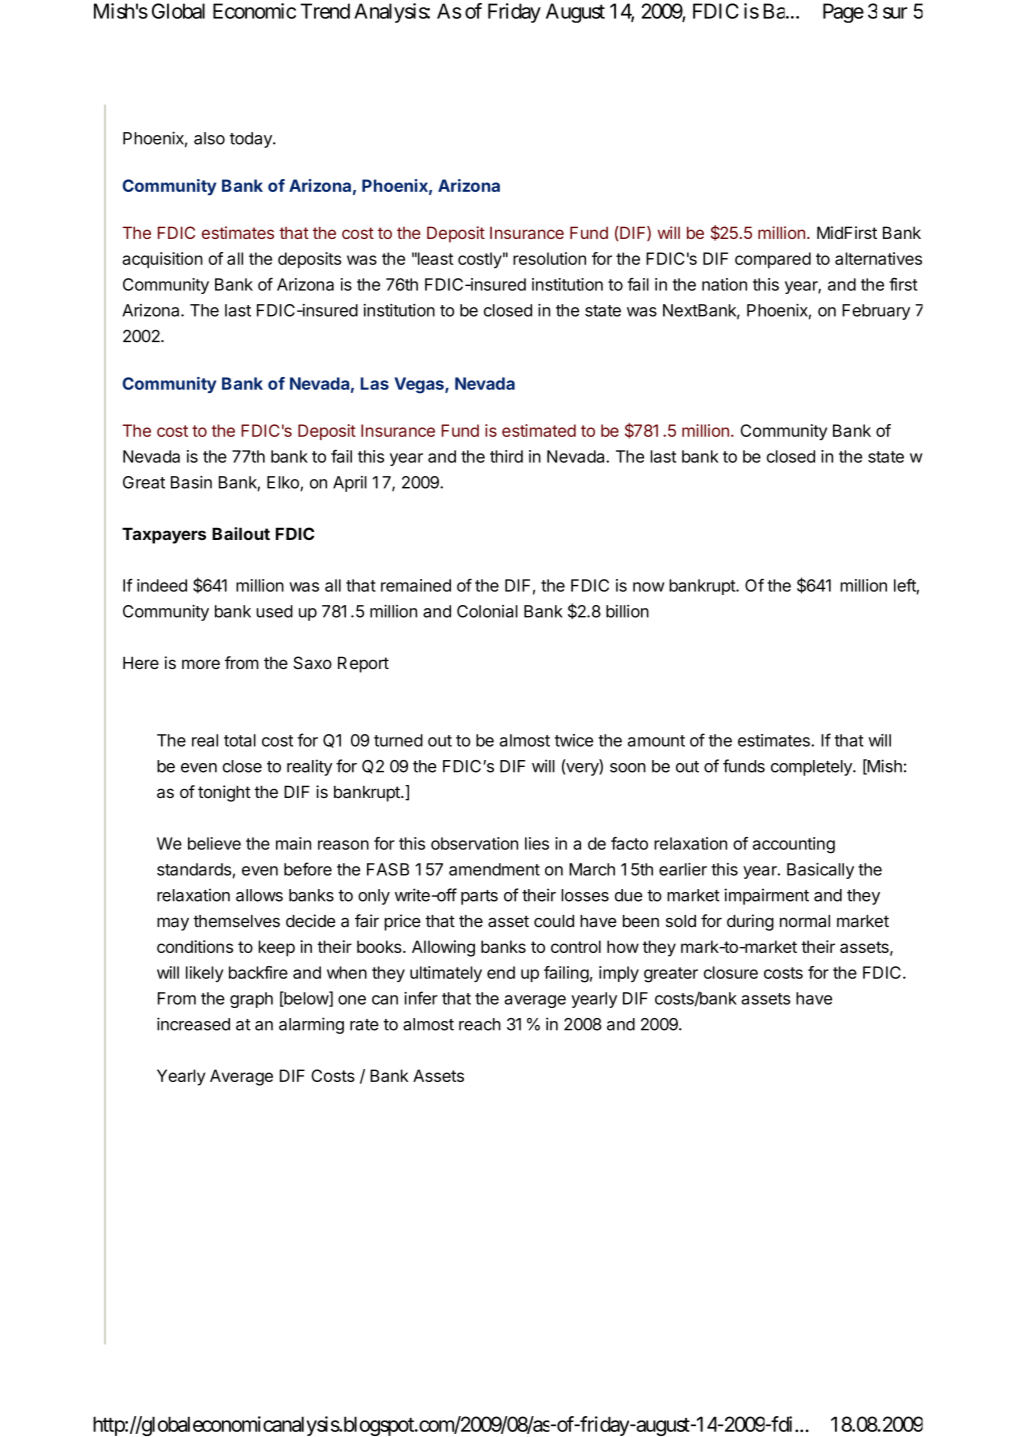 This screenshot has height=1437, width=1015. What do you see at coordinates (251, 1000) in the screenshot?
I see `graph` at bounding box center [251, 1000].
